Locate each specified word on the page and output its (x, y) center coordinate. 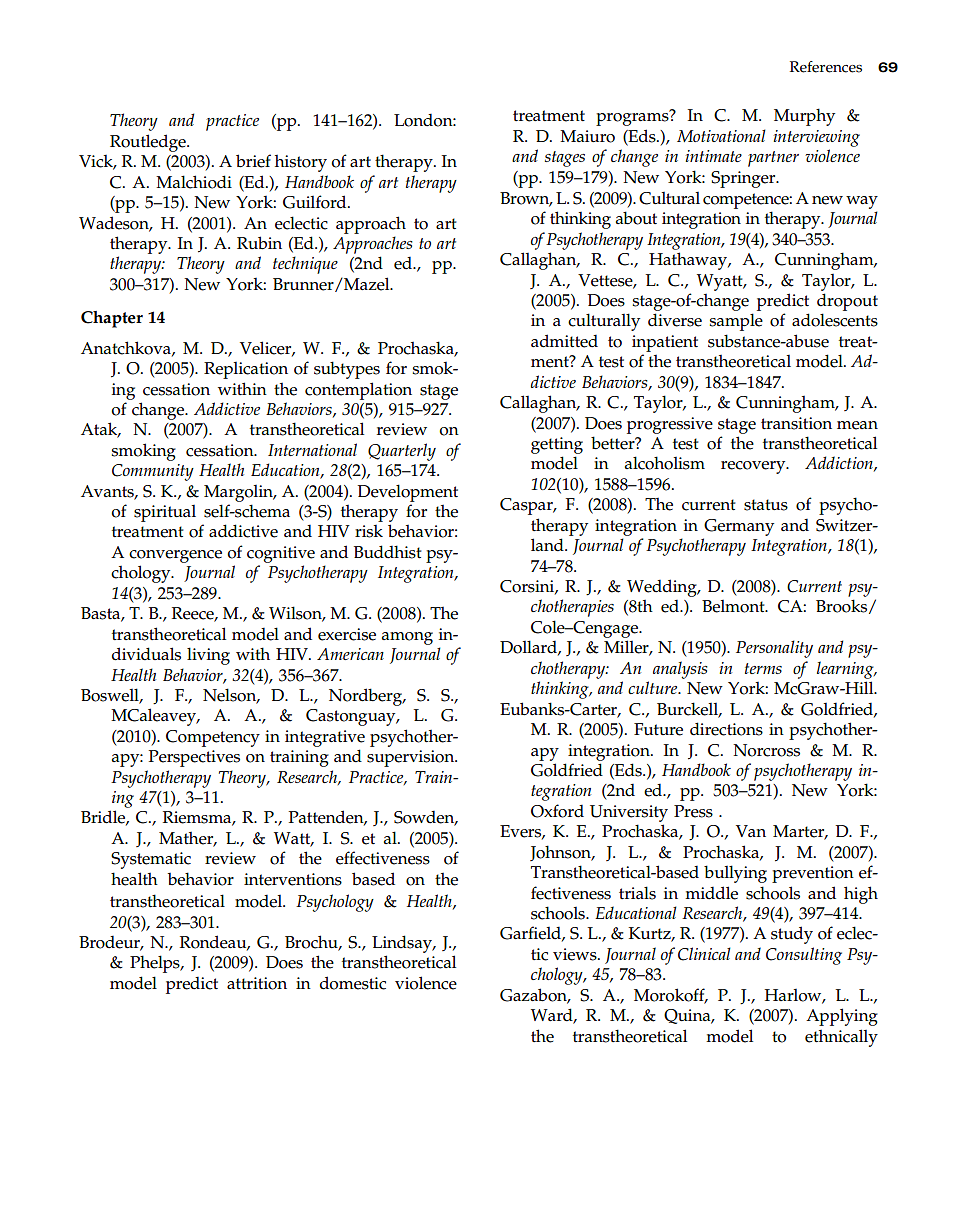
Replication (246, 370)
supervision (412, 758)
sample (736, 322)
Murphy (804, 117)
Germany (739, 527)
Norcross (766, 750)
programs (633, 118)
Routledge (149, 143)
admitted (564, 341)
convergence (175, 556)
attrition (257, 983)
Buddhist (388, 552)
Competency (213, 738)
